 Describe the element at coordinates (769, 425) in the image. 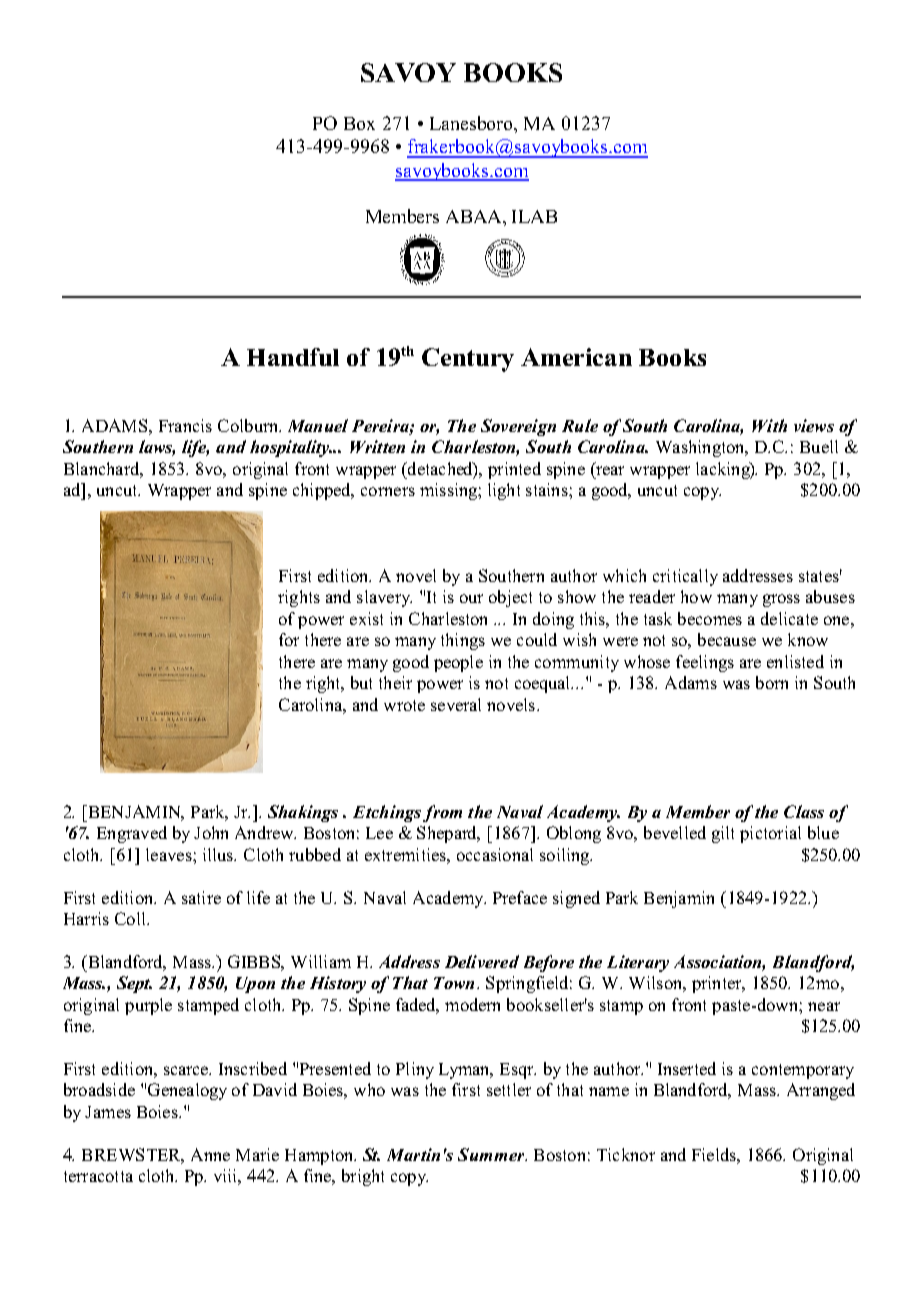

I see `With` at that location.
